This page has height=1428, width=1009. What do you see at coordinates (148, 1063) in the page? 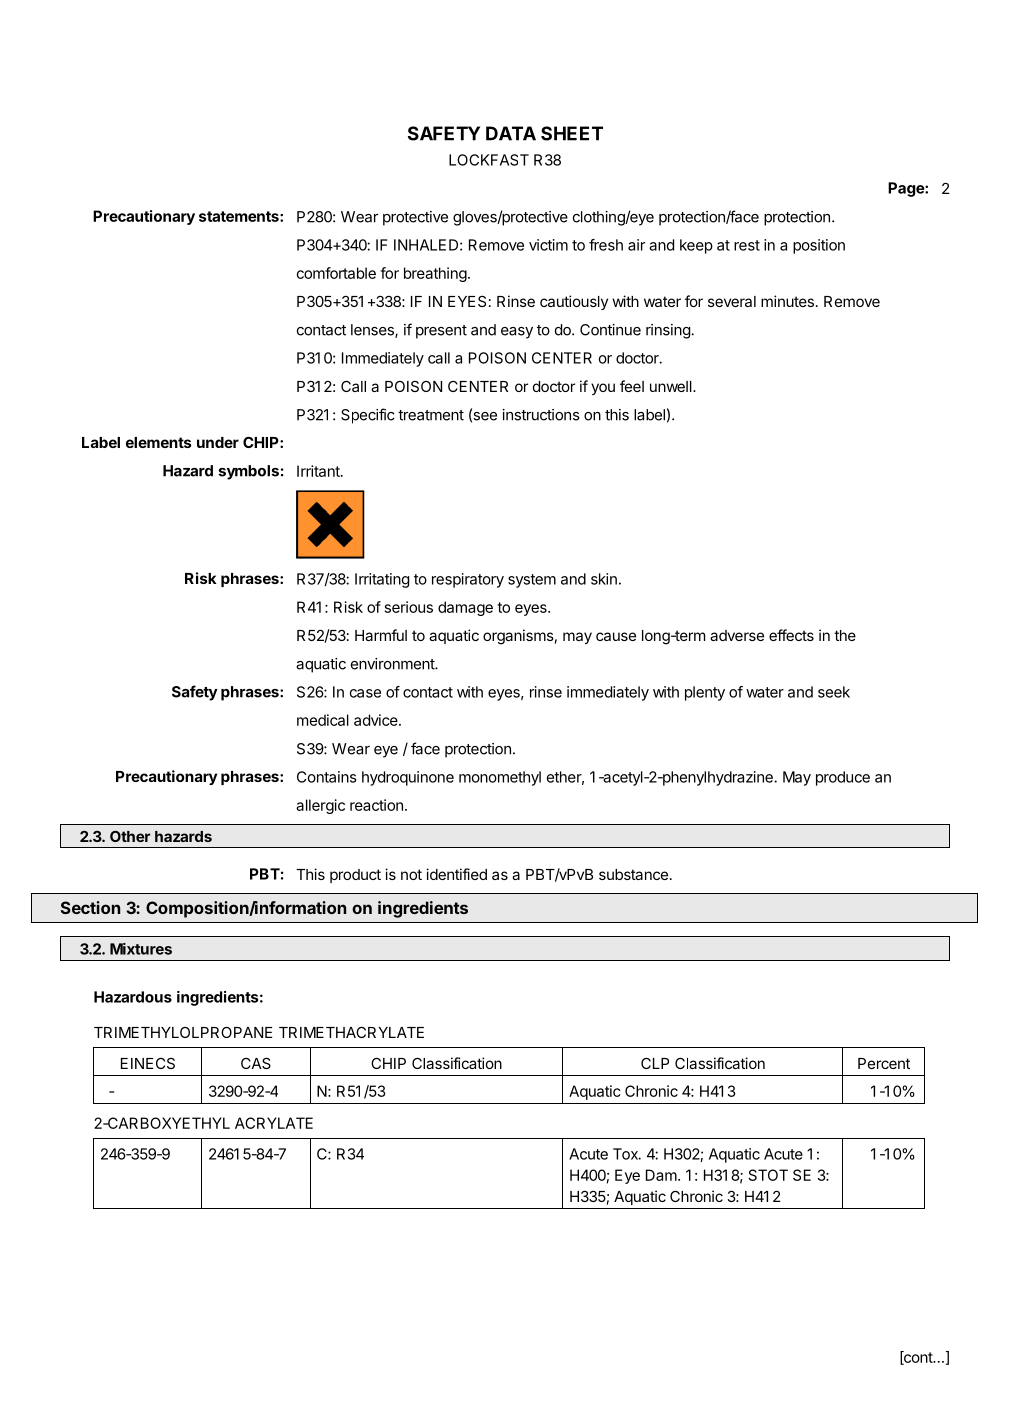
I see `EINECS` at bounding box center [148, 1063].
